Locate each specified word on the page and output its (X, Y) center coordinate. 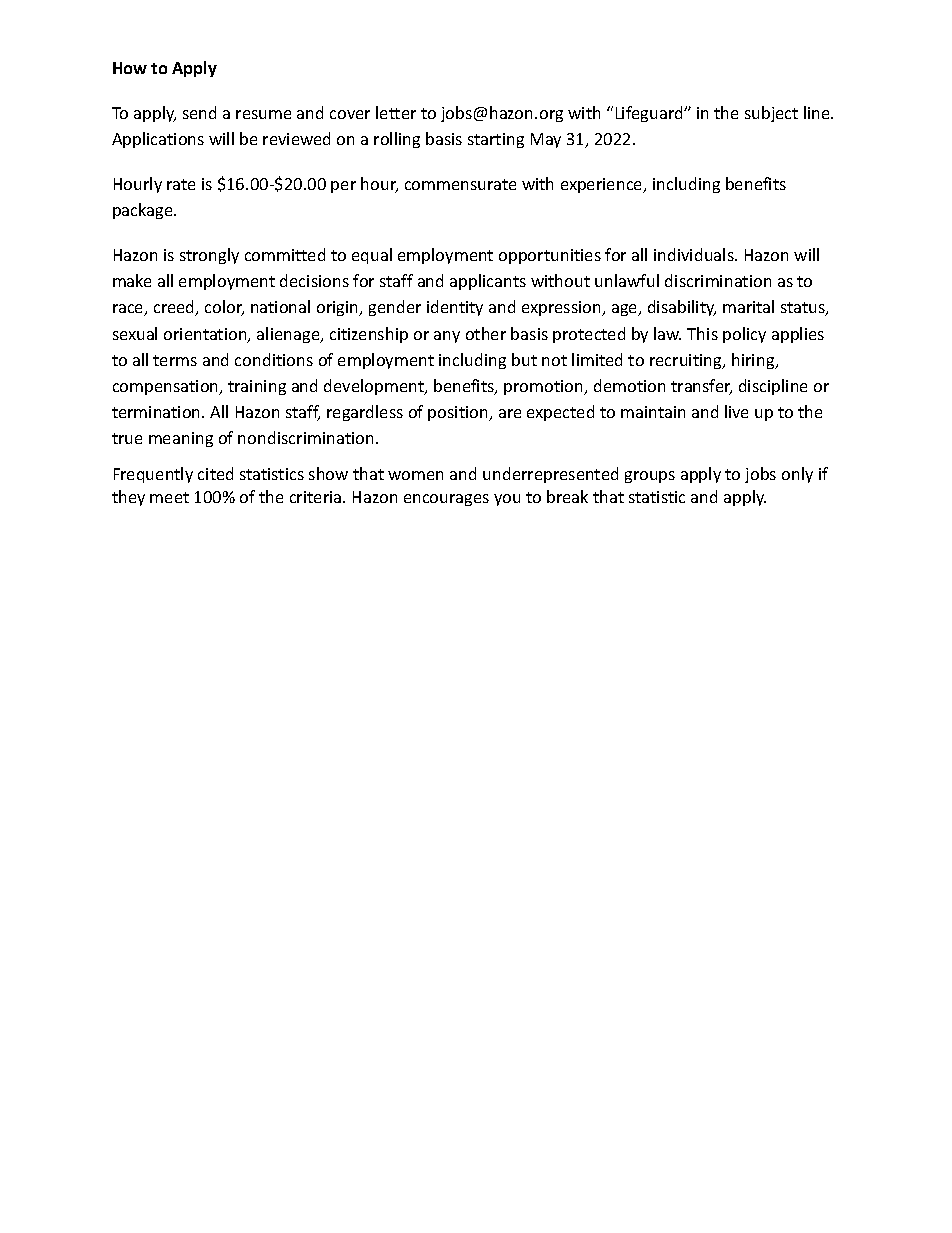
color (224, 308)
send (199, 112)
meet (169, 497)
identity (455, 308)
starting (496, 140)
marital (748, 306)
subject (771, 114)
